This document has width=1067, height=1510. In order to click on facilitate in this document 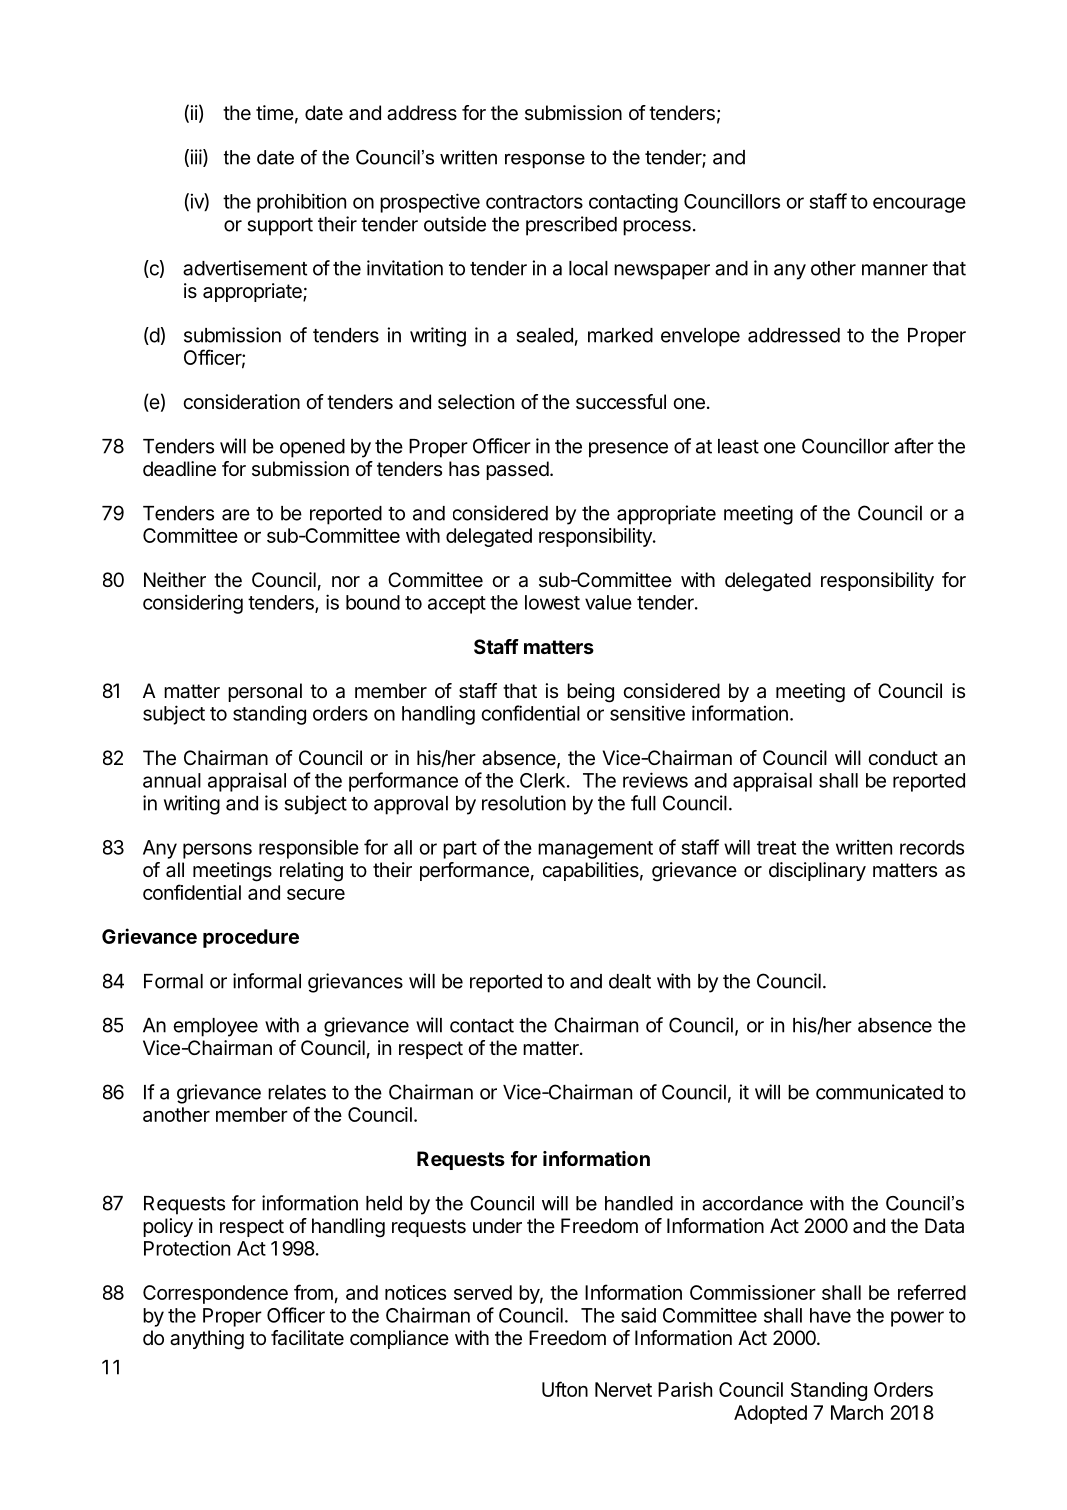, I will do `click(307, 1338)`.
